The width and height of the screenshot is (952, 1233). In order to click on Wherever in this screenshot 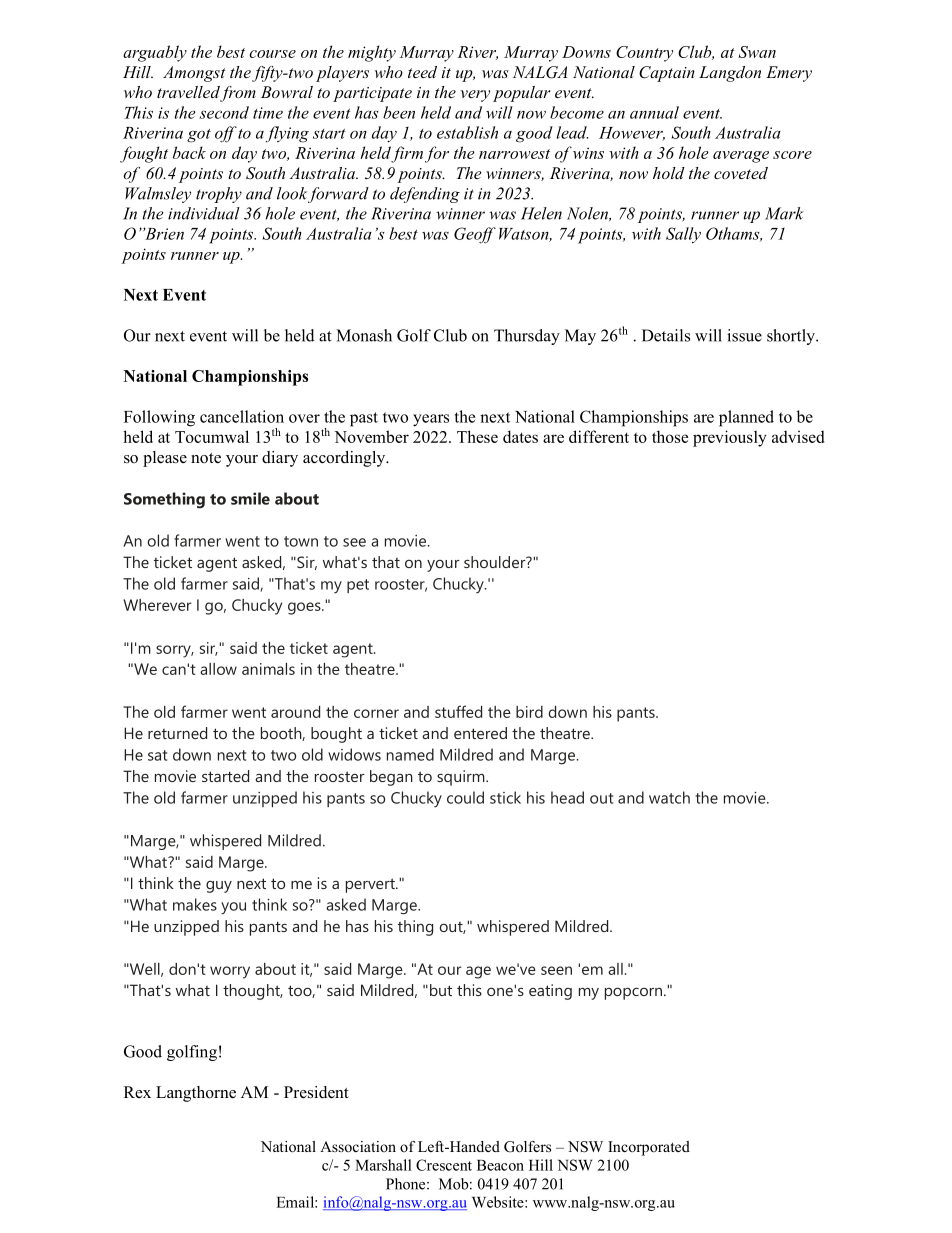, I will do `click(157, 605)`.
